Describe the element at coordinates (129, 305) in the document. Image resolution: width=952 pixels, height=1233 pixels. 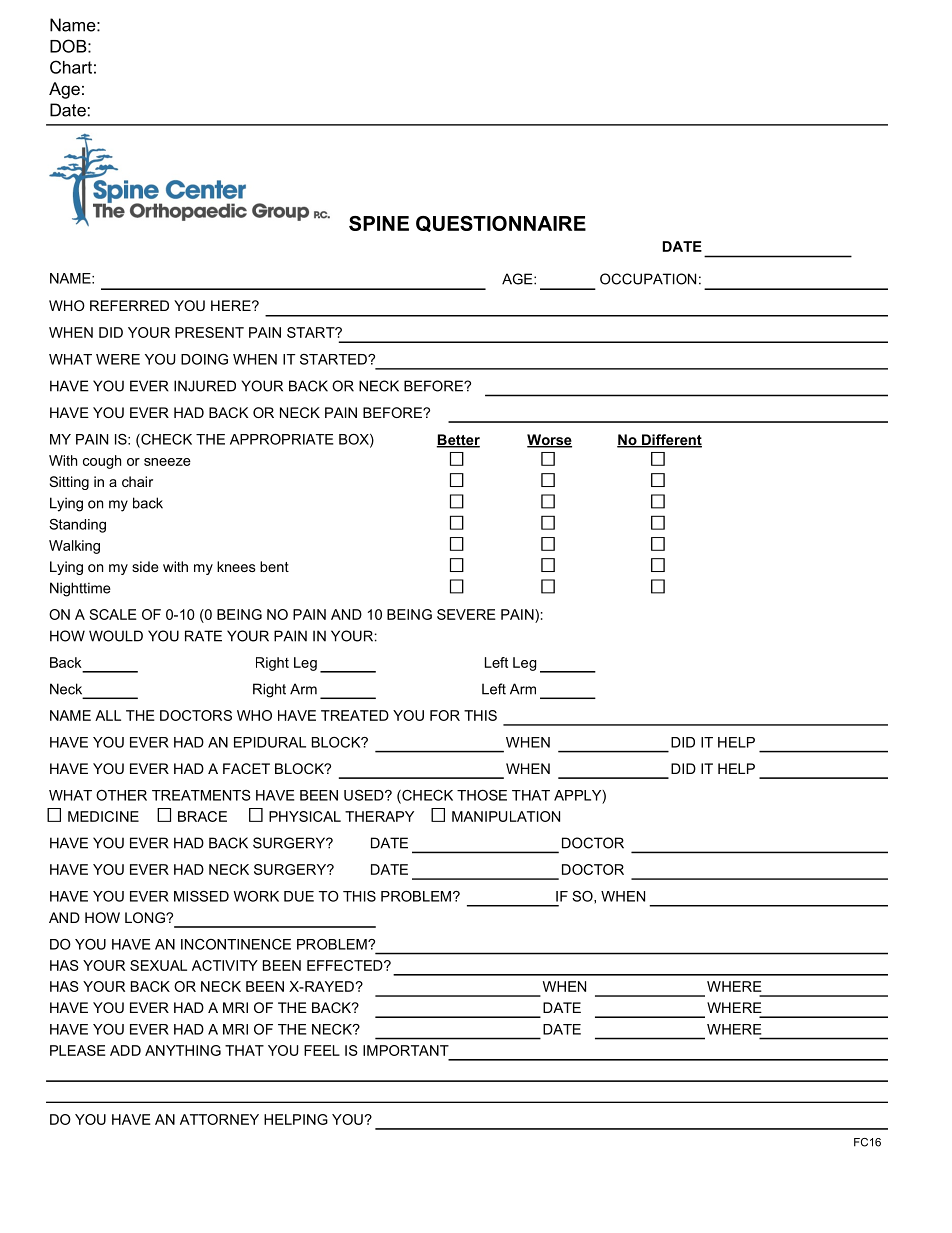
I see `REFERRED` at that location.
